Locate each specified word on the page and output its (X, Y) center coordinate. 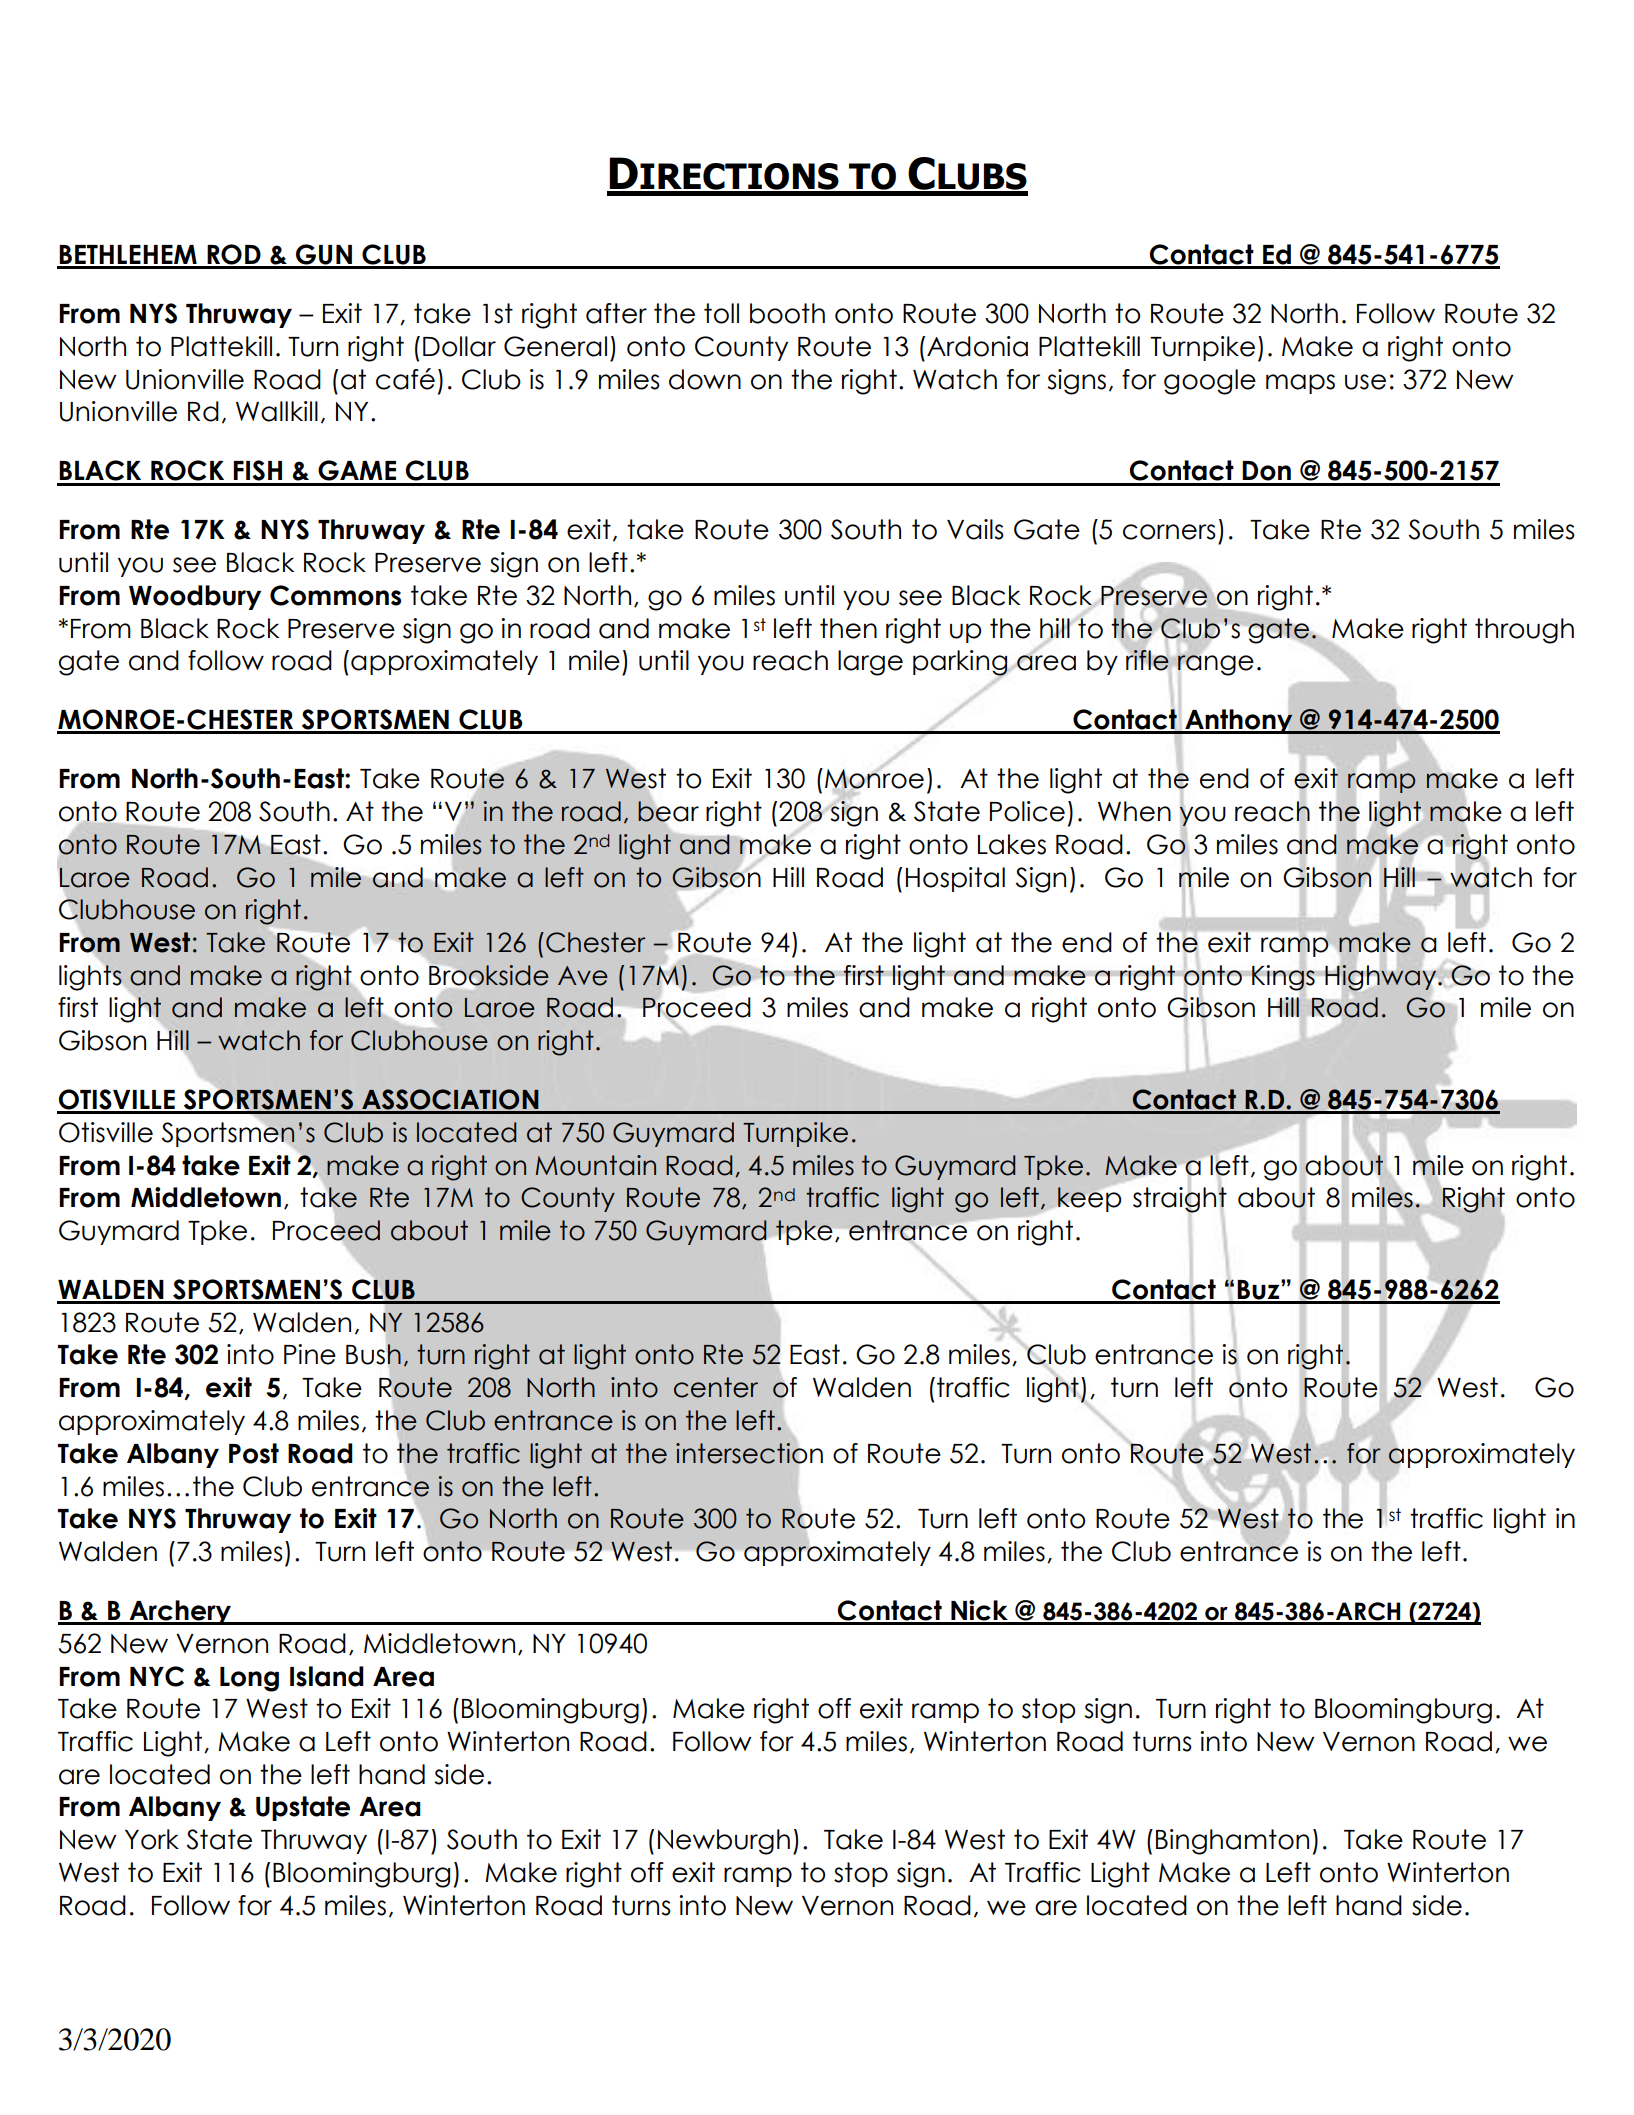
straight (1180, 1199)
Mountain (595, 1165)
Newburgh (724, 1842)
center (716, 1387)
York (152, 1839)
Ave (583, 976)
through (1524, 631)
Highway (1380, 978)
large (870, 663)
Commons (335, 595)
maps (1300, 384)
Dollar (459, 346)
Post (254, 1453)
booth (787, 313)
